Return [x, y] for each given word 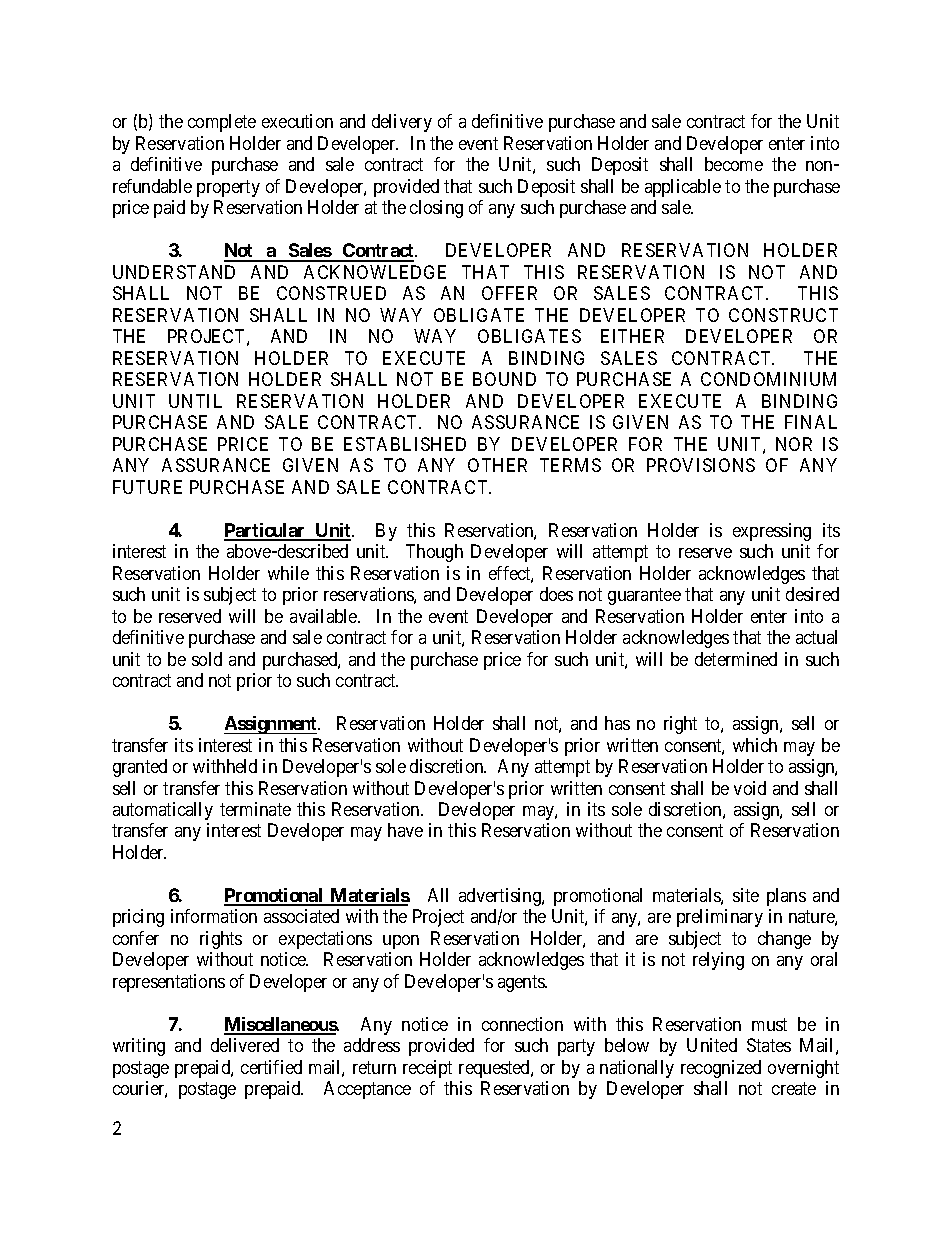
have [405, 830]
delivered [245, 1045]
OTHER [497, 465]
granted [140, 768]
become [734, 164]
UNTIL [195, 401]
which [755, 745]
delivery [402, 123]
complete [222, 123]
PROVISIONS [701, 465]
